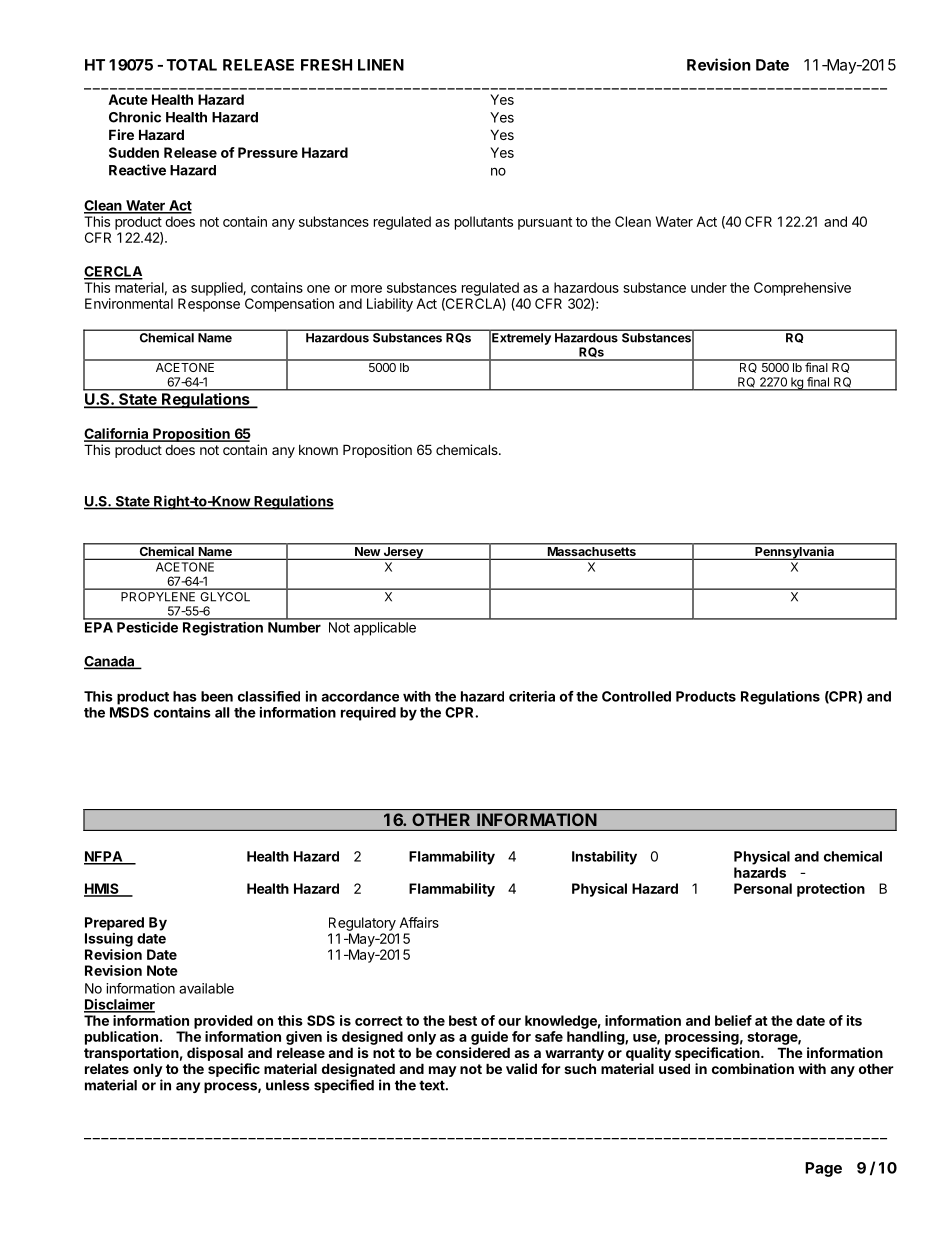  What do you see at coordinates (381, 65) in the screenshot?
I see `LINEN` at bounding box center [381, 65].
